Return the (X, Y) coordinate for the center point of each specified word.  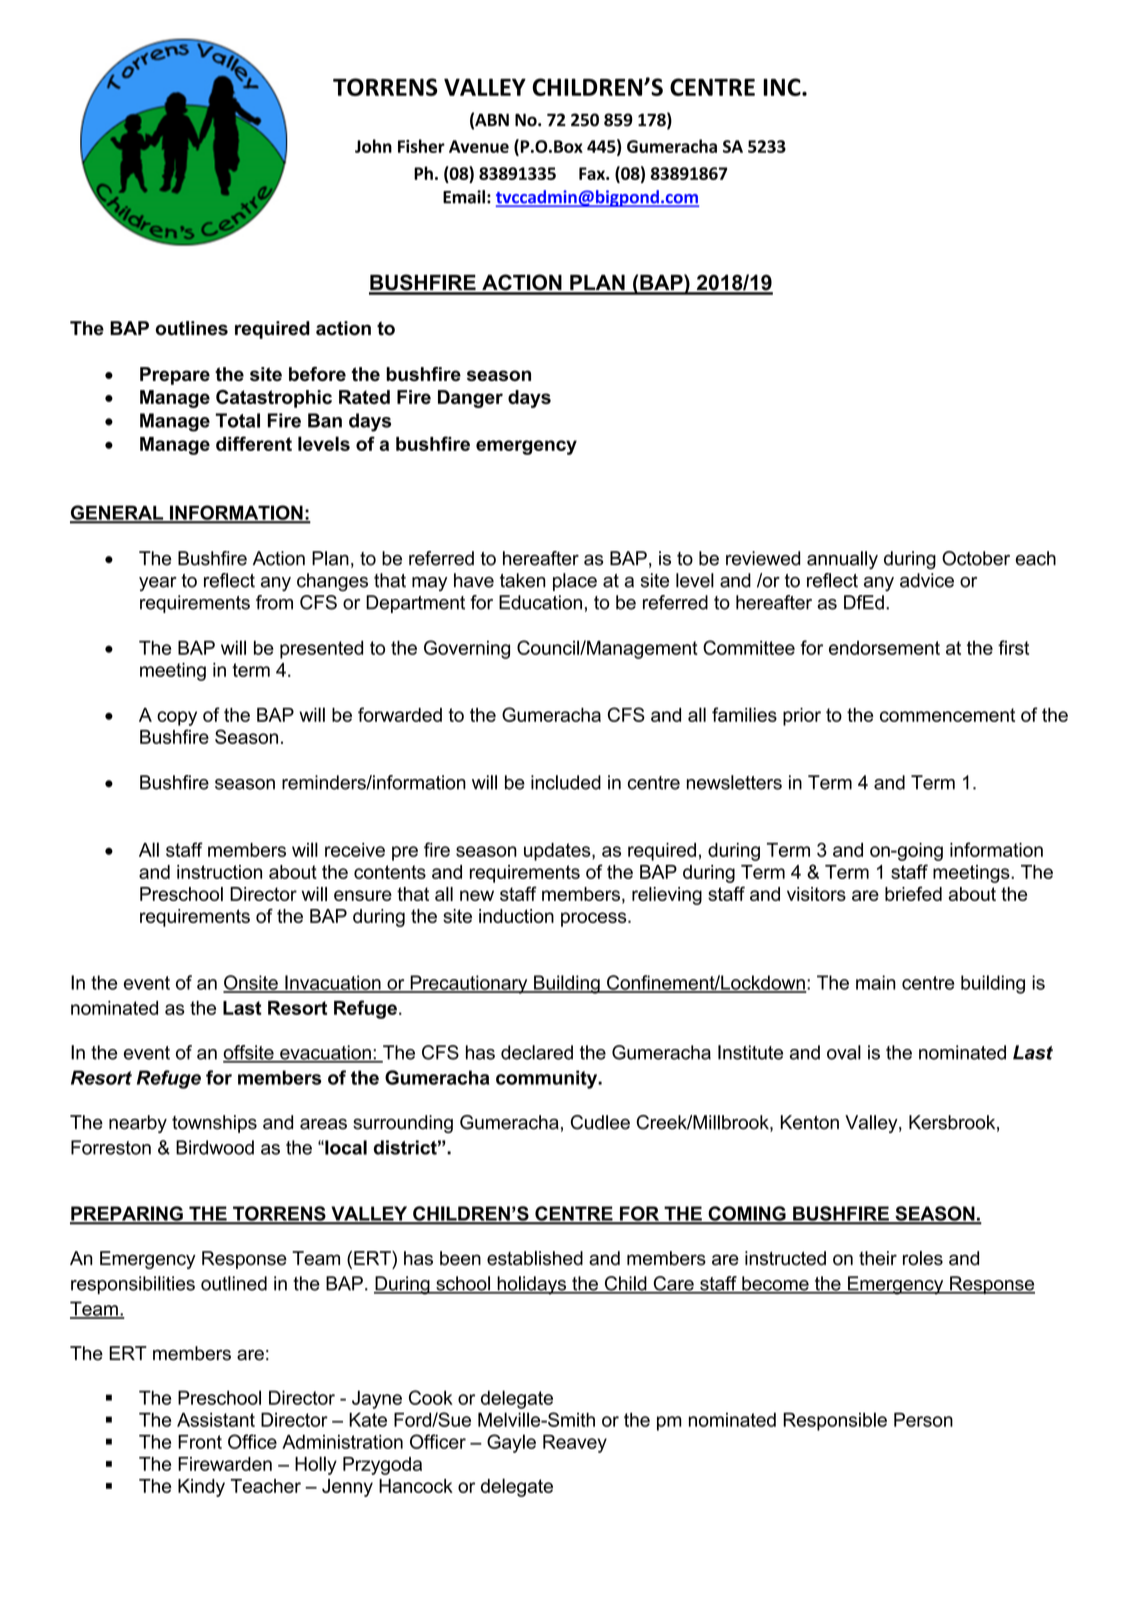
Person (923, 1419)
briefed (913, 893)
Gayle (511, 1443)
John (373, 146)
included (566, 782)
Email (464, 197)
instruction (219, 872)
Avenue (479, 146)
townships (214, 1124)
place (575, 582)
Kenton (810, 1122)
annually (842, 560)
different (254, 443)
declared (537, 1052)
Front (200, 1442)
